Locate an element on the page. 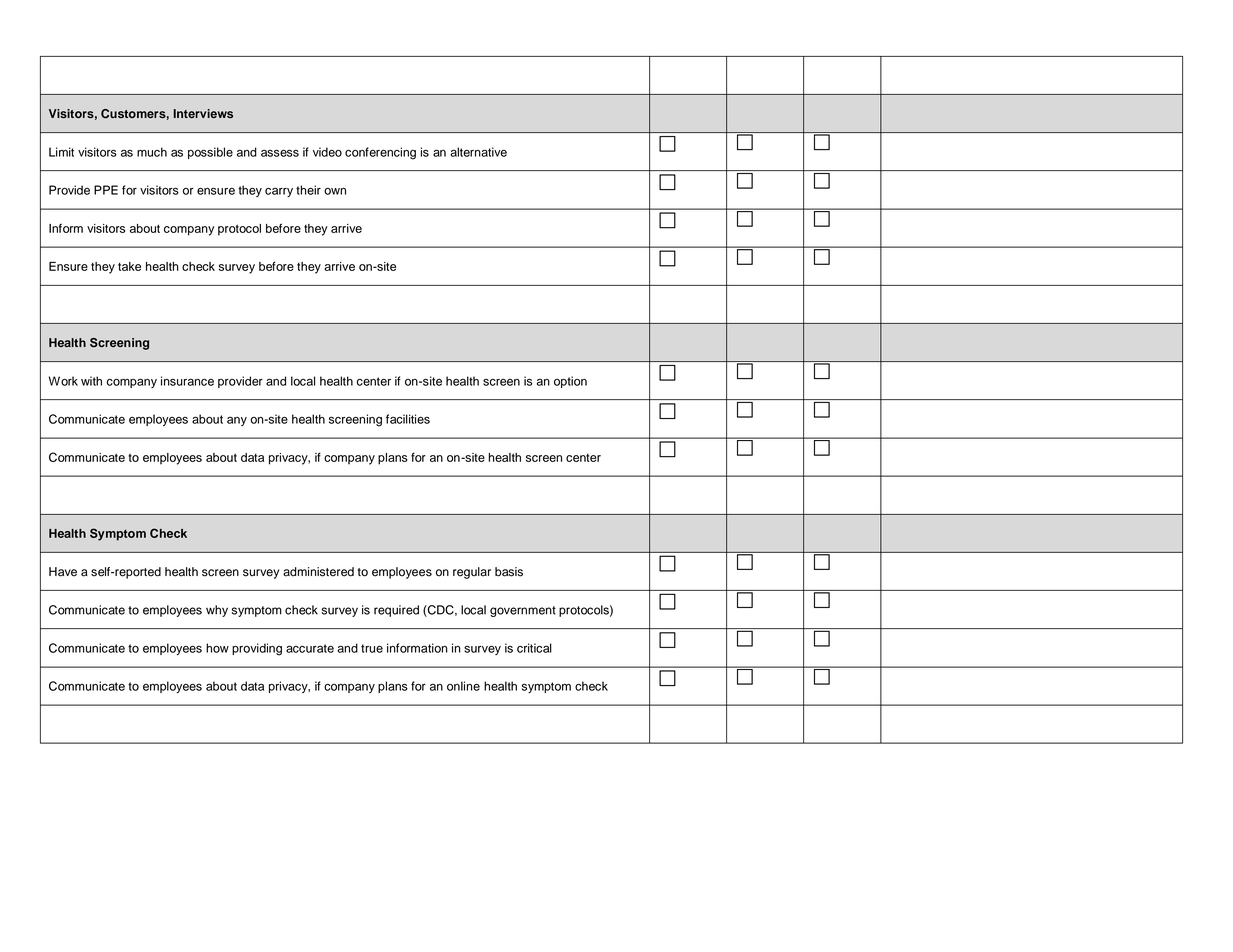  video is located at coordinates (327, 152).
